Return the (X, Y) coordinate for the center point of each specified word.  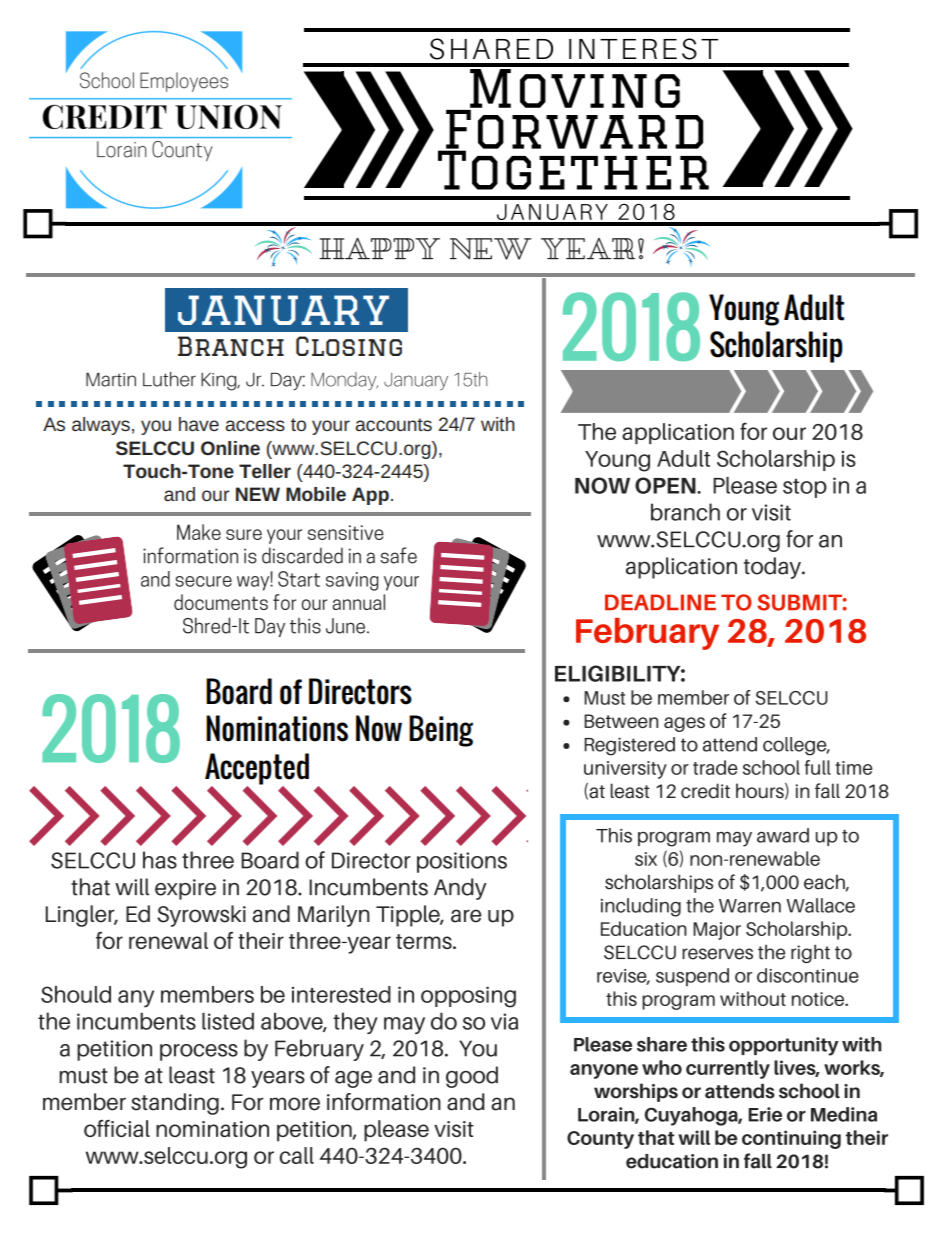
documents (221, 602)
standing (175, 1104)
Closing (349, 346)
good (472, 1077)
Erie (765, 1114)
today (773, 568)
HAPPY (379, 248)
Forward (573, 129)
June (345, 626)
